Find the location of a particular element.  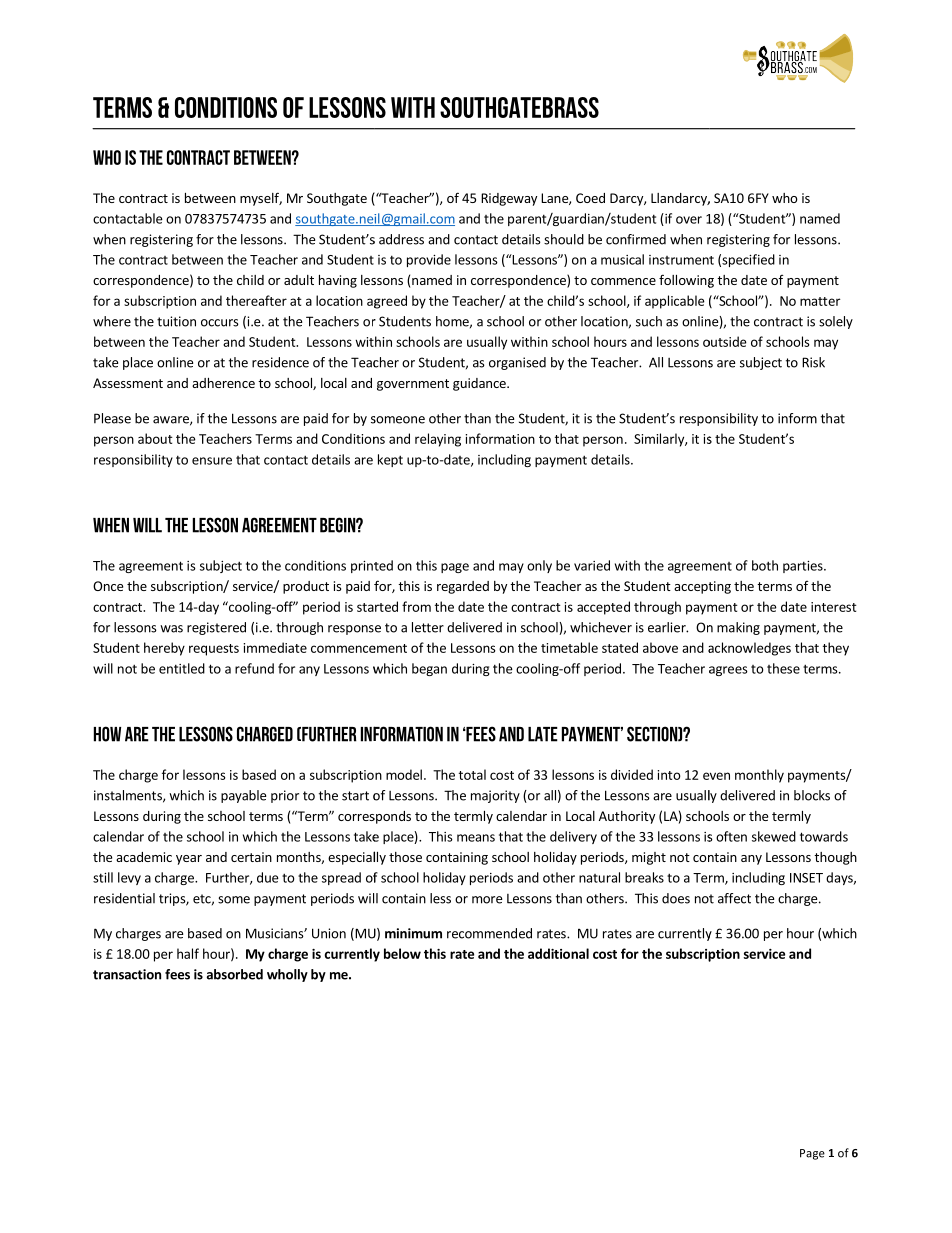

these is located at coordinates (783, 668).
